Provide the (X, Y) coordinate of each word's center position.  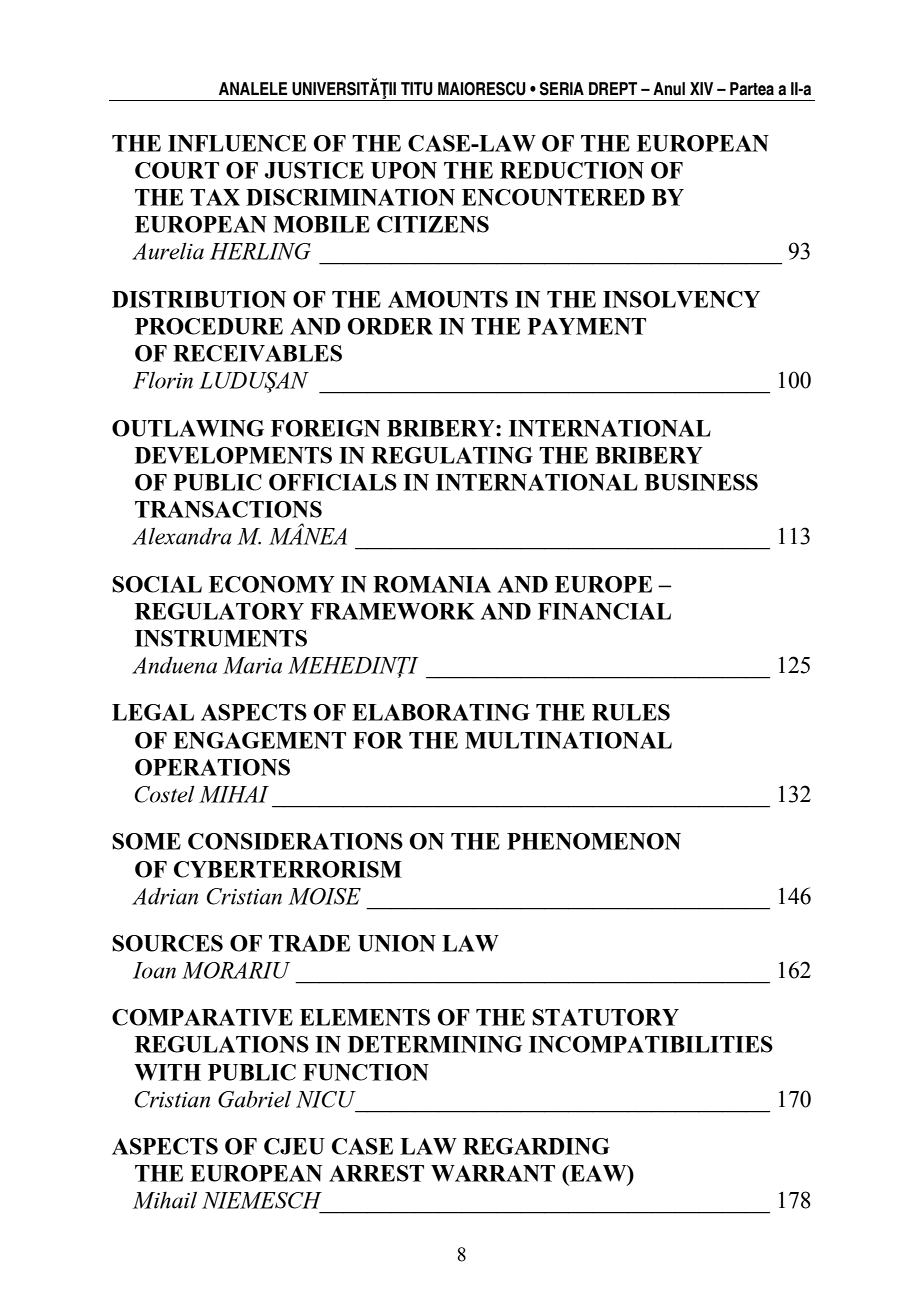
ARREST (376, 1173)
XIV (701, 88)
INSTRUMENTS (221, 638)
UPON (404, 170)
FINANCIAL (604, 611)
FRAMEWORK (392, 611)
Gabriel (254, 1099)
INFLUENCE (237, 143)
